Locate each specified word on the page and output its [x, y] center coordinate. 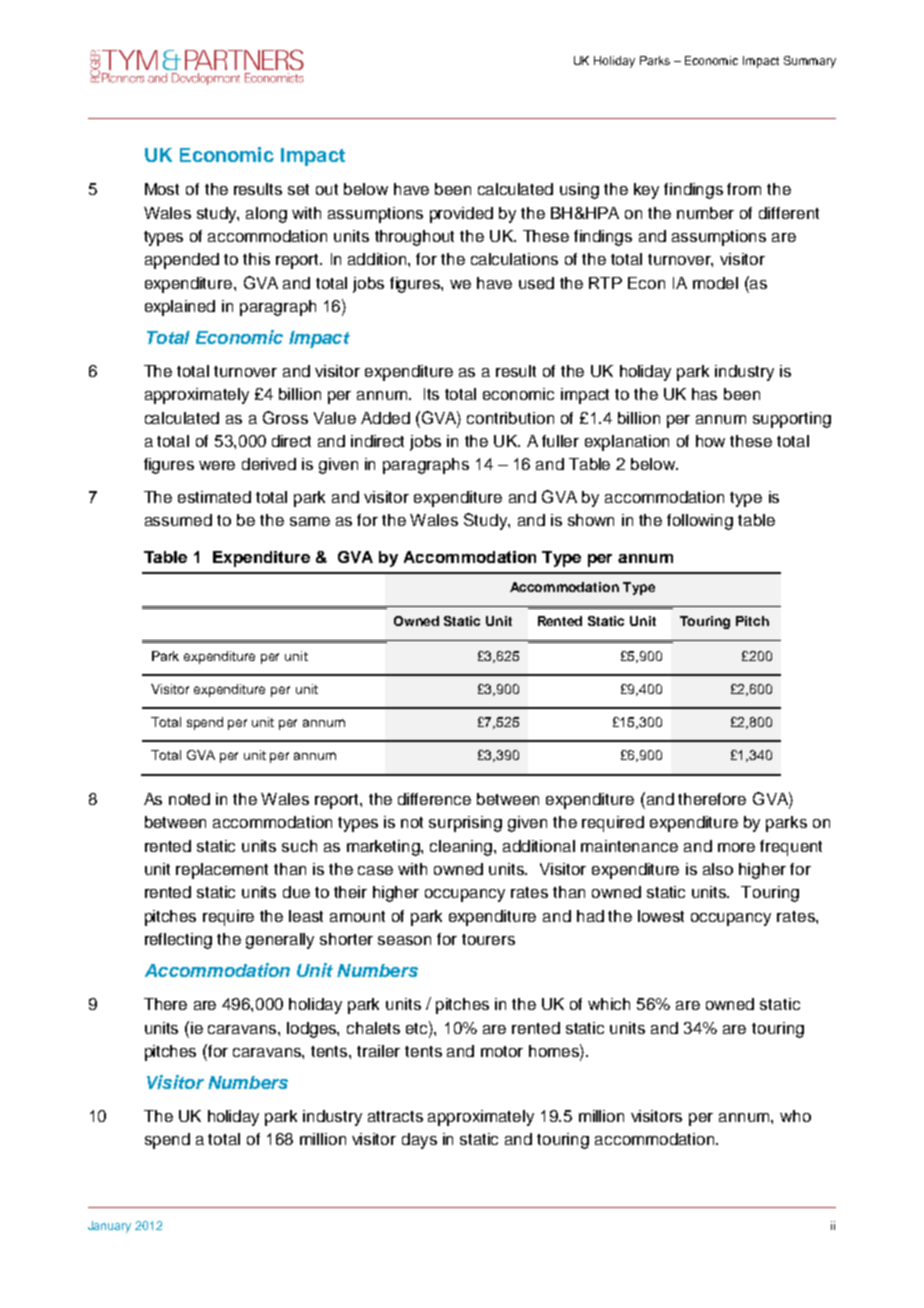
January [109, 1227]
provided [461, 215]
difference [434, 799]
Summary [810, 62]
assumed [178, 520]
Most [162, 189]
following [700, 522]
